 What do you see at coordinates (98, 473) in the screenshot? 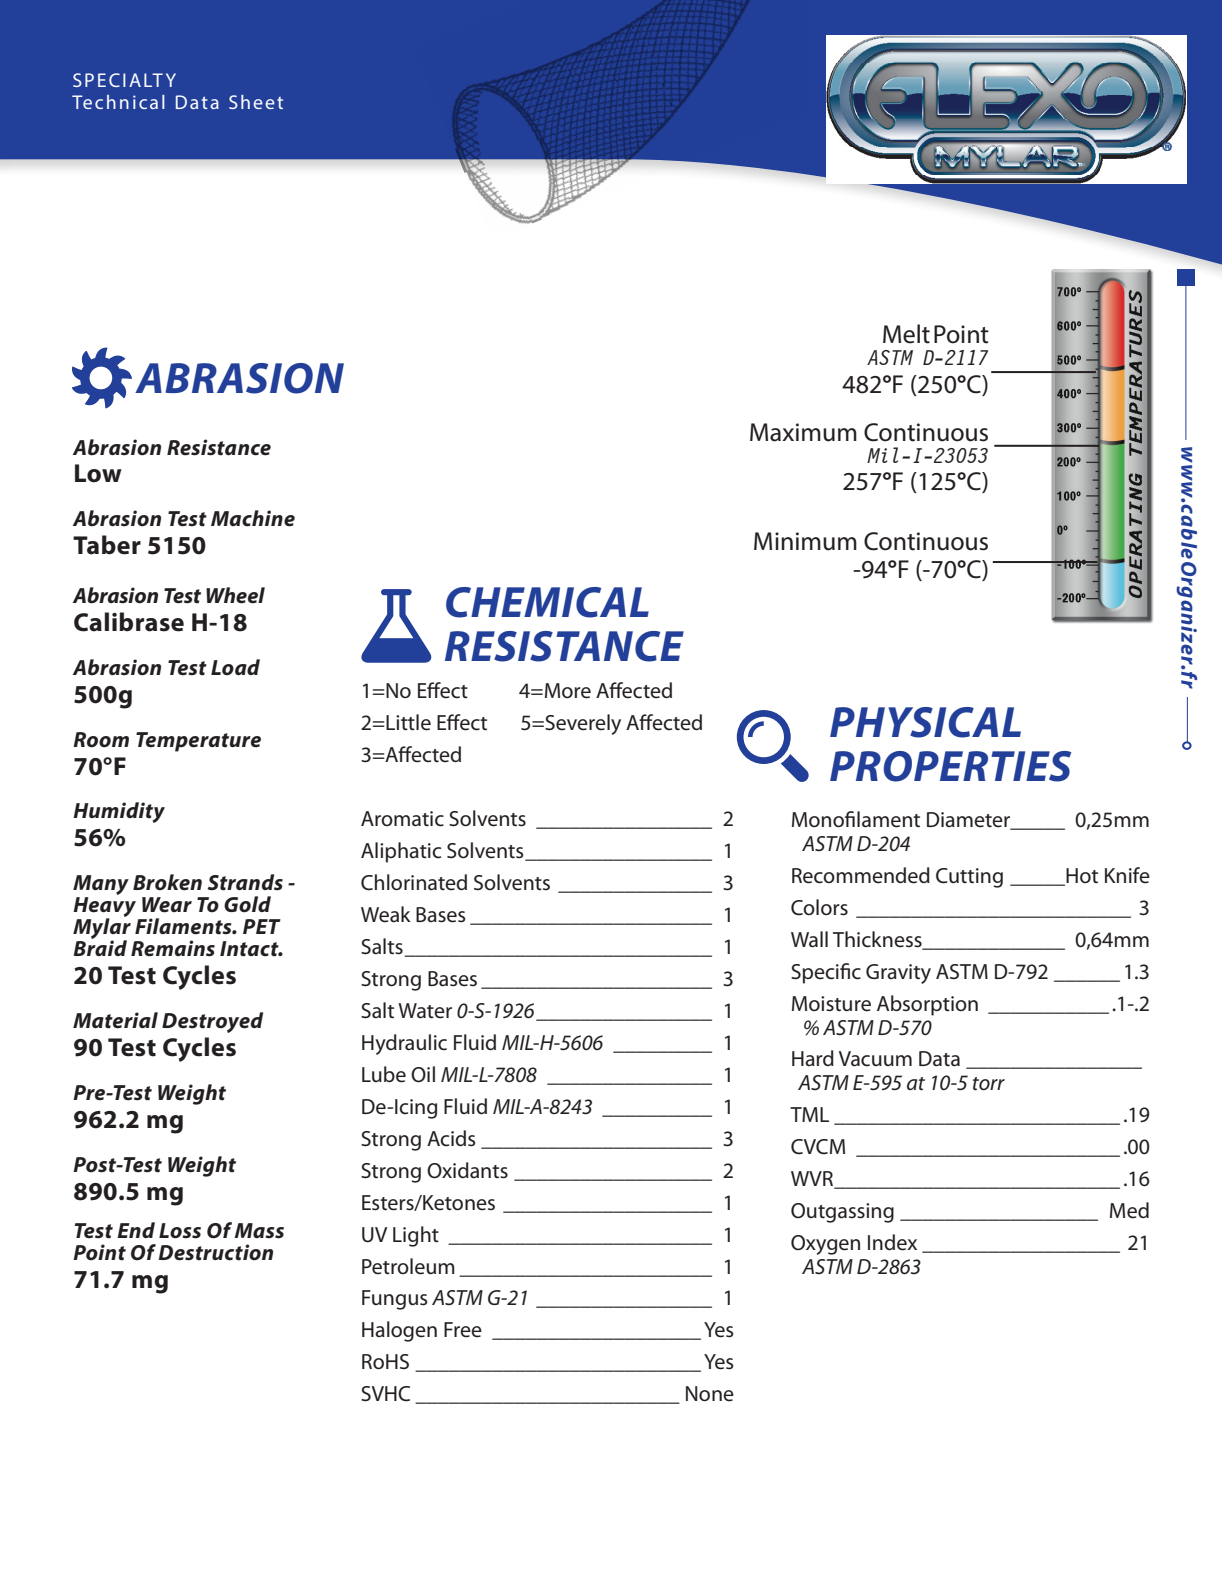
I see `Low` at bounding box center [98, 473].
